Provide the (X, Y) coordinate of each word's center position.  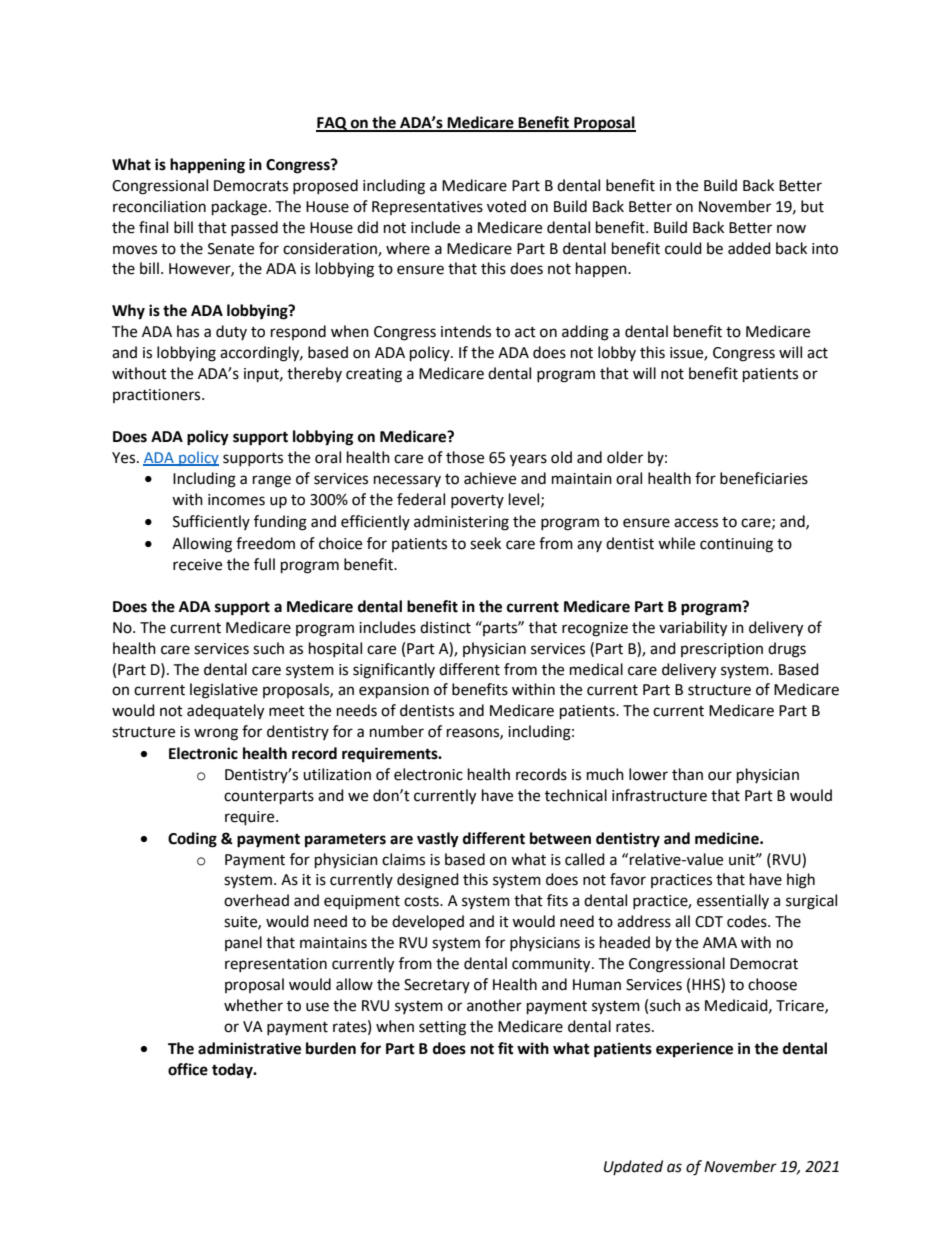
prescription (722, 650)
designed (428, 881)
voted (506, 206)
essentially (733, 901)
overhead (256, 900)
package (239, 208)
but (812, 206)
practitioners (158, 396)
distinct (445, 627)
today (233, 1071)
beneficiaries (764, 478)
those (465, 457)
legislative (224, 691)
